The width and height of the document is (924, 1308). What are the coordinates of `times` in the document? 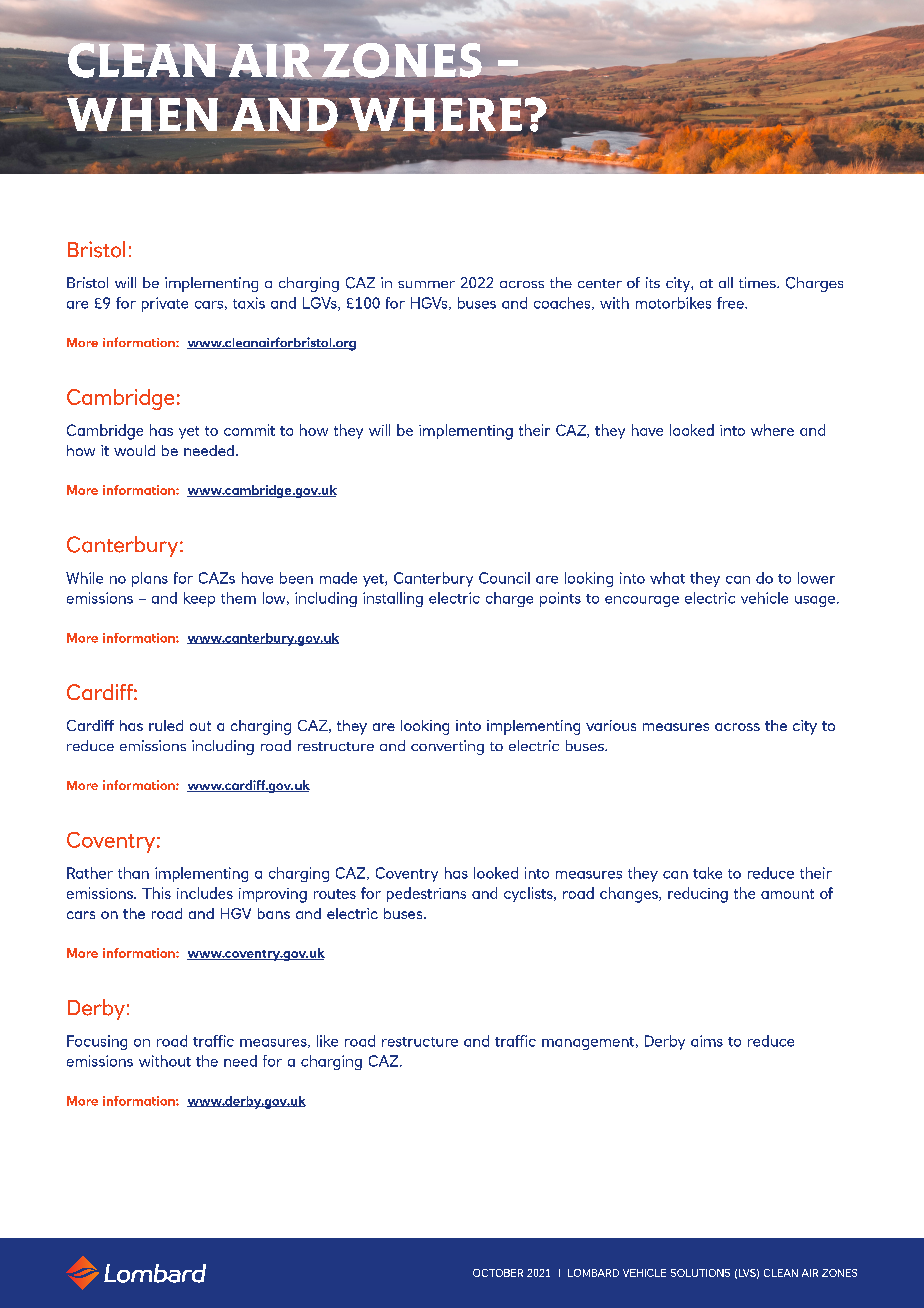 It's located at (758, 282).
